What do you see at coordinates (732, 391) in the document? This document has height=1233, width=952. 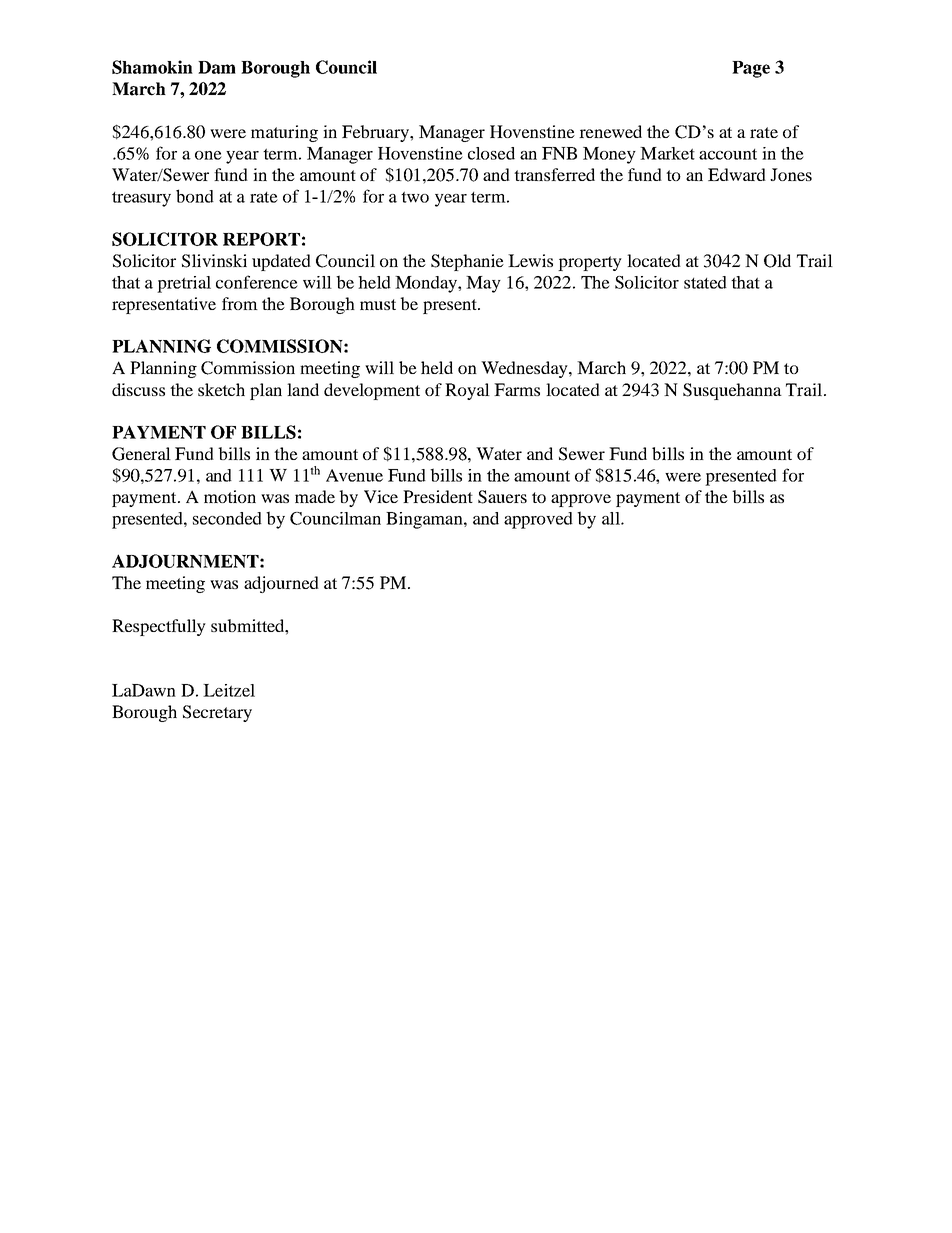 I see `Susquehanna` at bounding box center [732, 391].
